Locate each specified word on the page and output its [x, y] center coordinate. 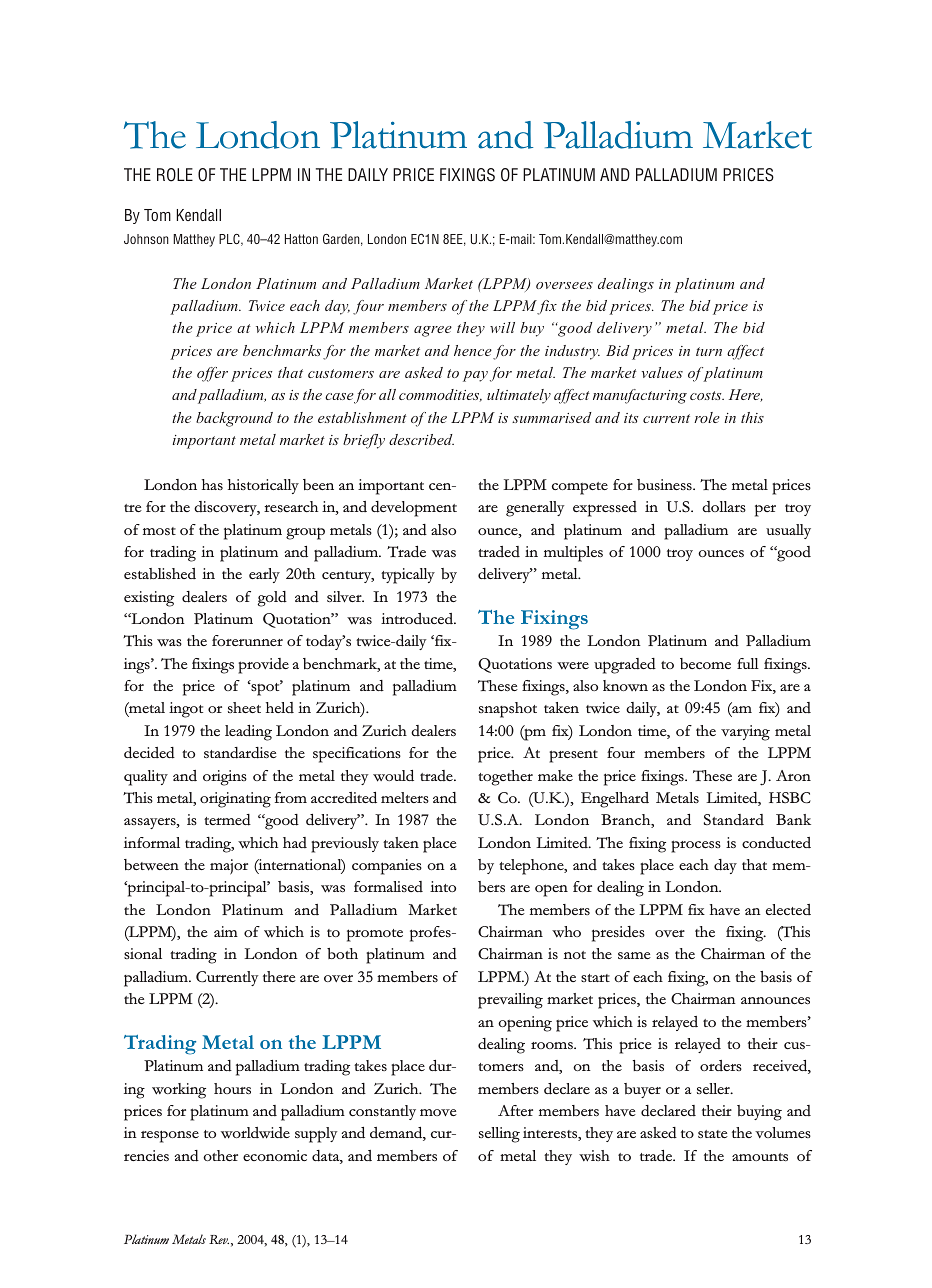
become [705, 663]
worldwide [255, 1133]
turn [709, 351]
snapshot [508, 710]
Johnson [146, 239]
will [502, 327]
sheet [244, 707]
